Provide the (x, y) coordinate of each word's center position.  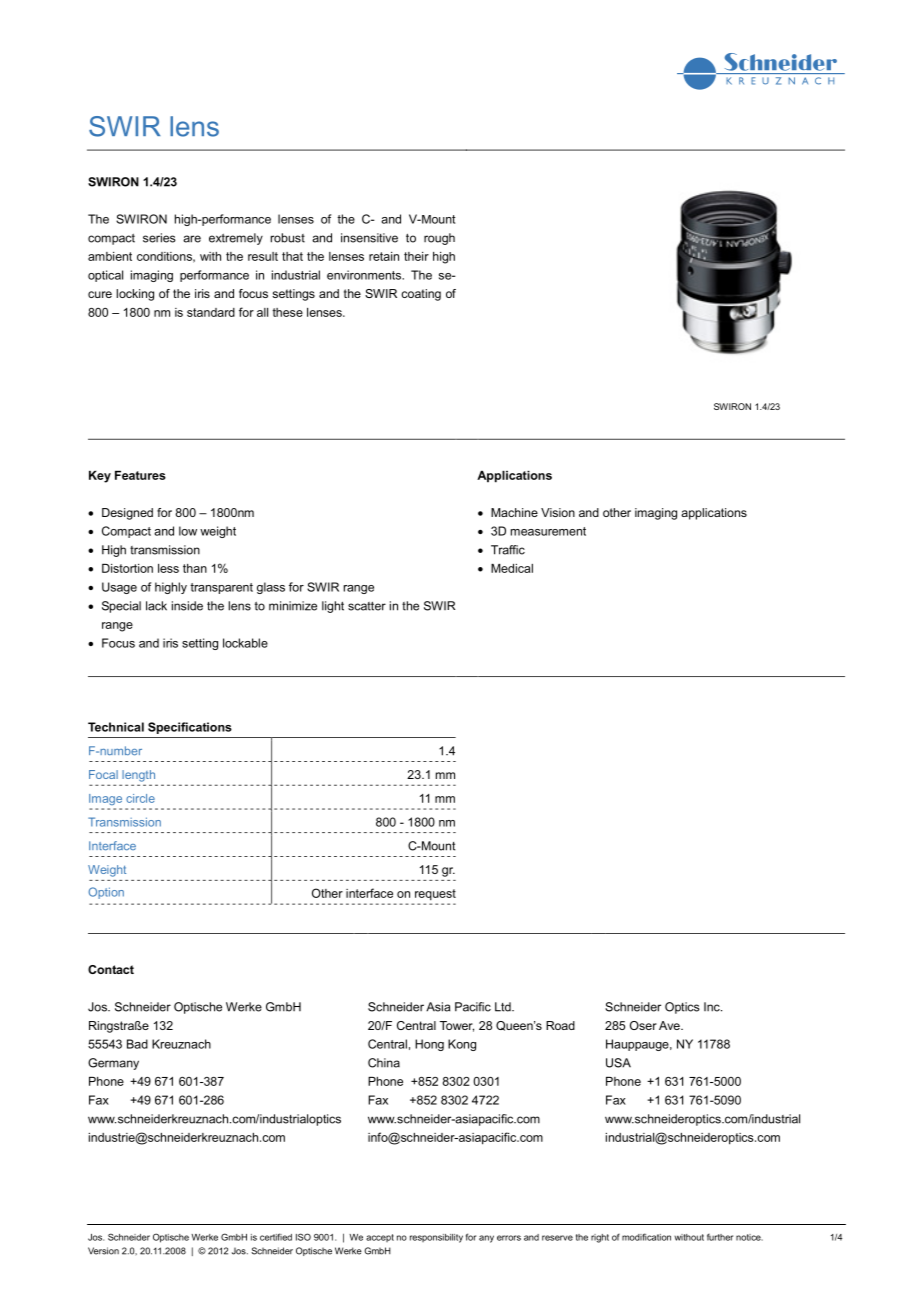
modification (646, 1237)
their (416, 256)
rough (439, 239)
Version (103, 1251)
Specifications (190, 728)
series (159, 238)
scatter (367, 606)
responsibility (436, 1238)
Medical (512, 568)
